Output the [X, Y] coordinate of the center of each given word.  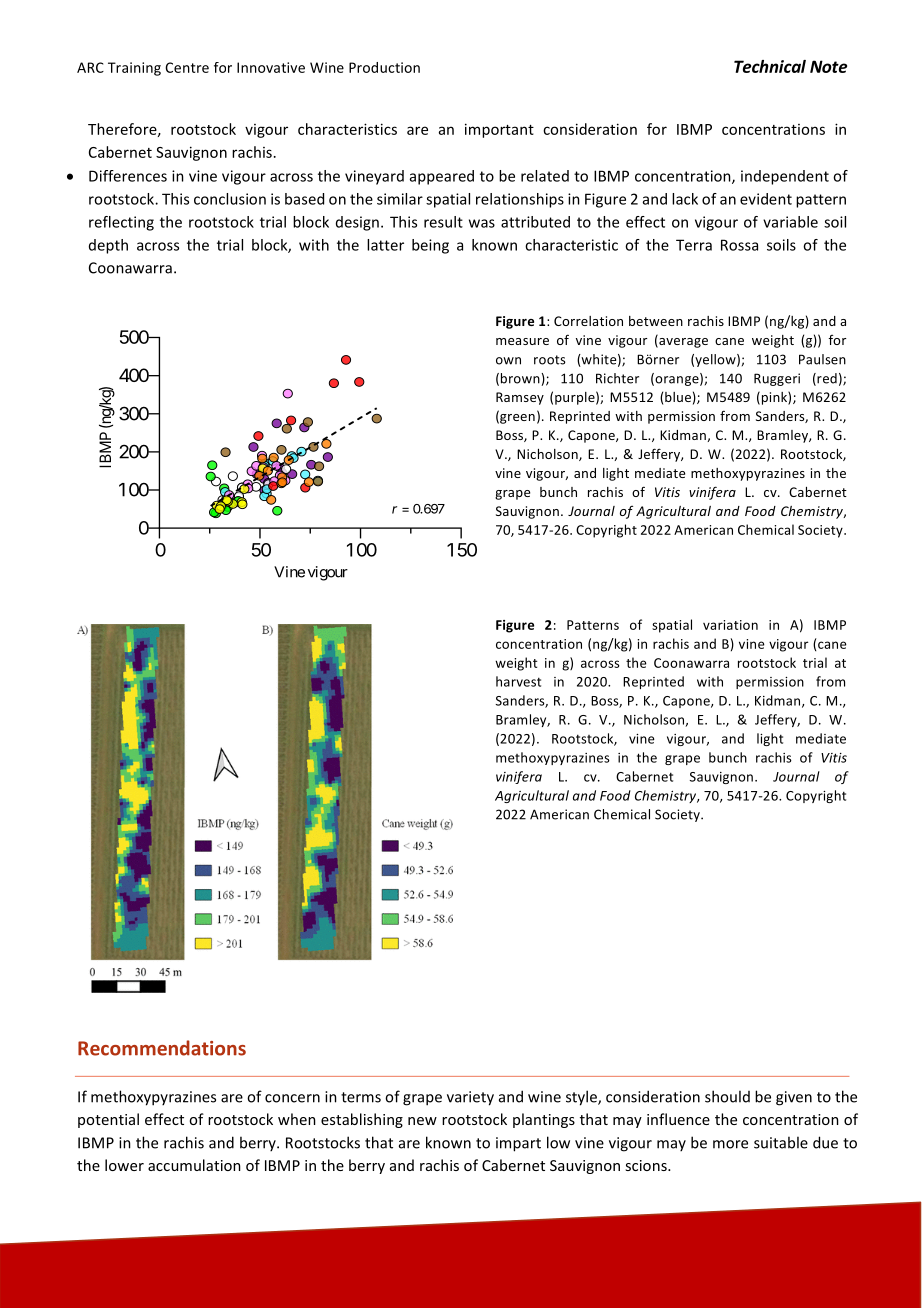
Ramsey [520, 398]
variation [730, 625]
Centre [187, 67]
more [730, 1144]
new [422, 1121]
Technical [770, 66]
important [499, 130]
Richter [617, 378]
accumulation [194, 1165]
